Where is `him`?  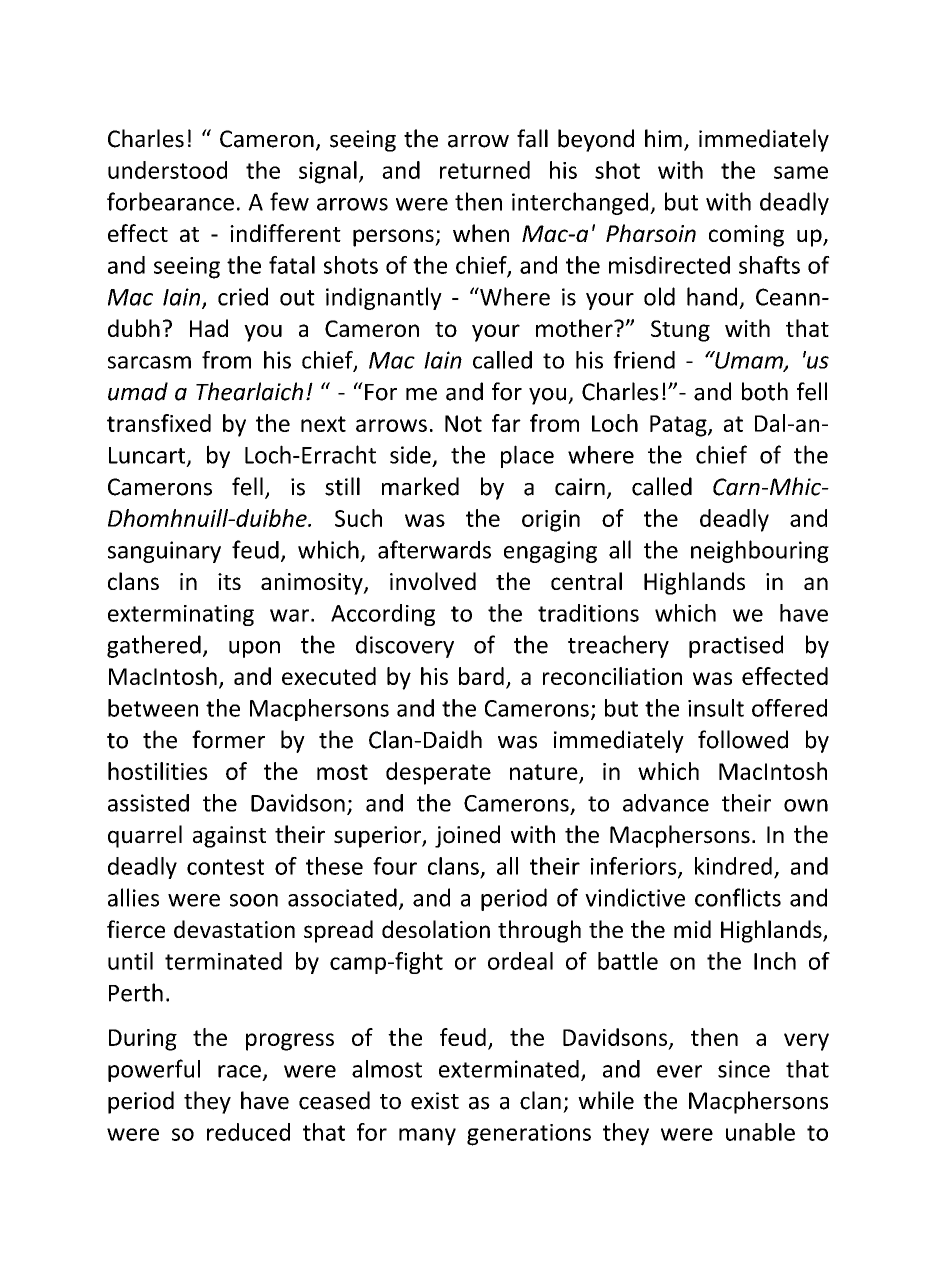 him is located at coordinates (663, 138).
